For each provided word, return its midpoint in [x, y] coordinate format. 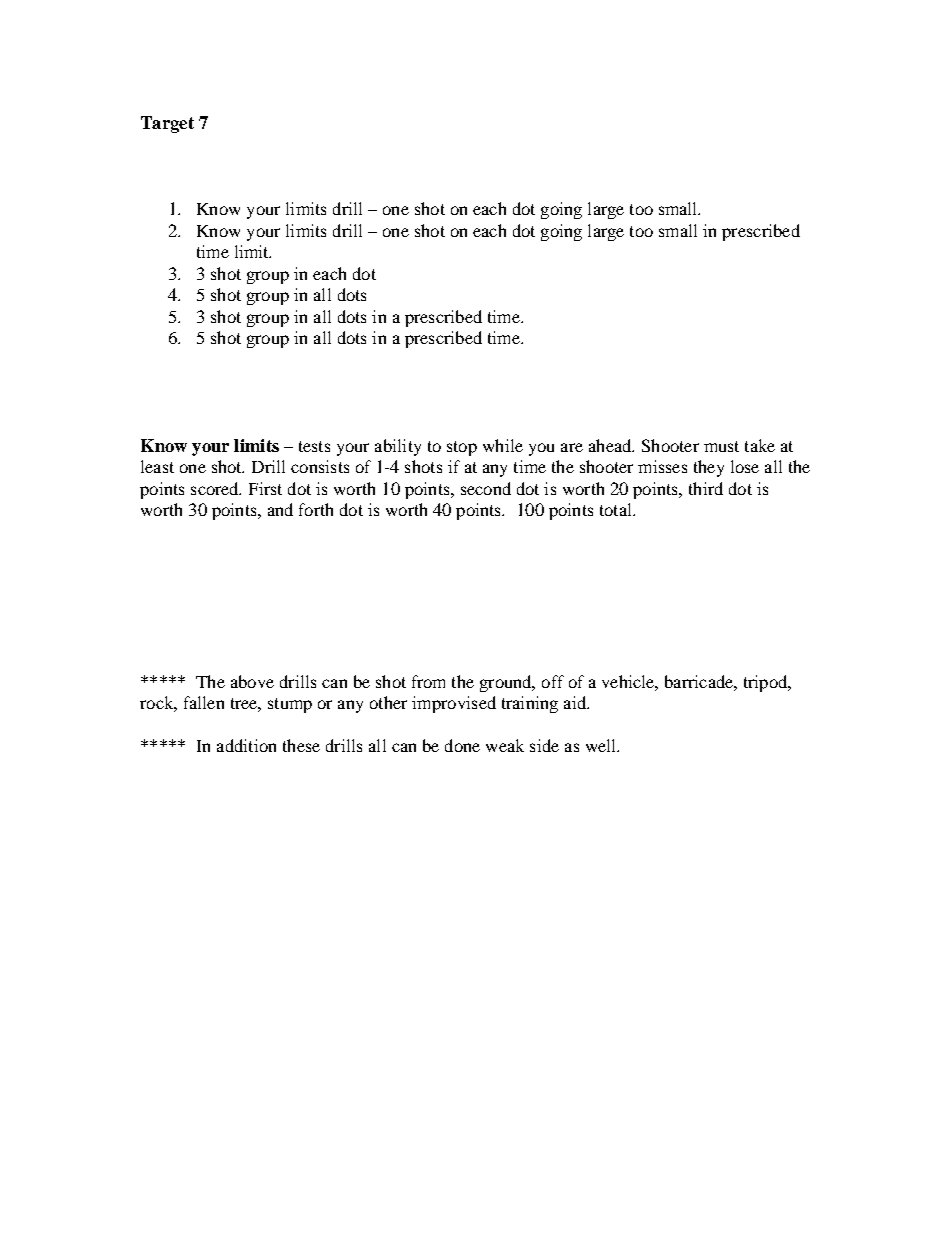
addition [246, 745]
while [503, 445]
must [721, 446]
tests [314, 446]
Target [167, 124]
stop [462, 448]
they [709, 468]
